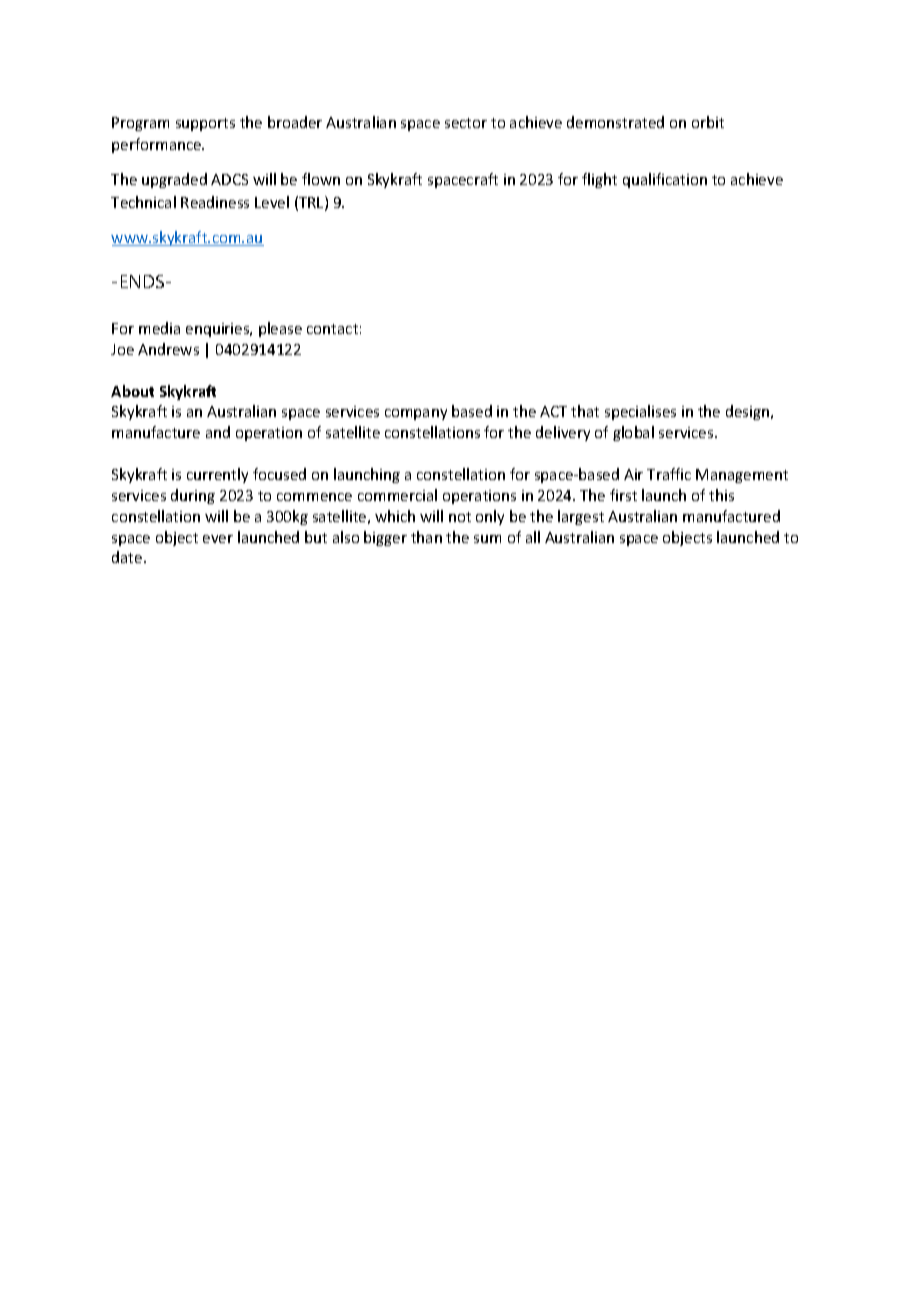 The image size is (924, 1308). Describe the element at coordinates (205, 124) in the screenshot. I see `supports` at that location.
